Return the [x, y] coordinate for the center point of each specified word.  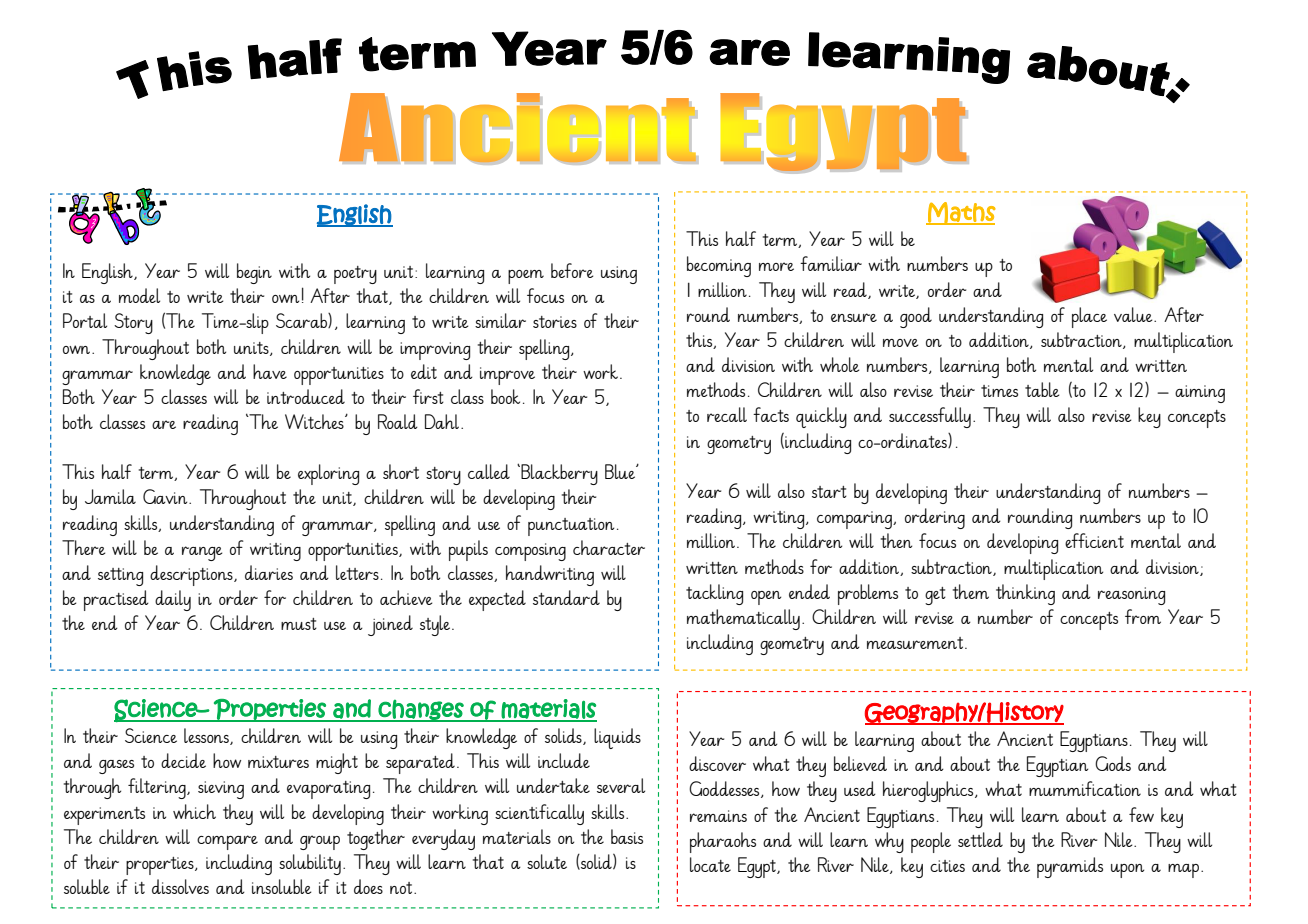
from [1143, 616]
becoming [719, 266]
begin [254, 273]
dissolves [180, 886]
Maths [961, 213]
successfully [930, 417]
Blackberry [558, 474]
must [299, 624]
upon [1127, 871]
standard [566, 597]
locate [710, 864]
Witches [315, 421]
